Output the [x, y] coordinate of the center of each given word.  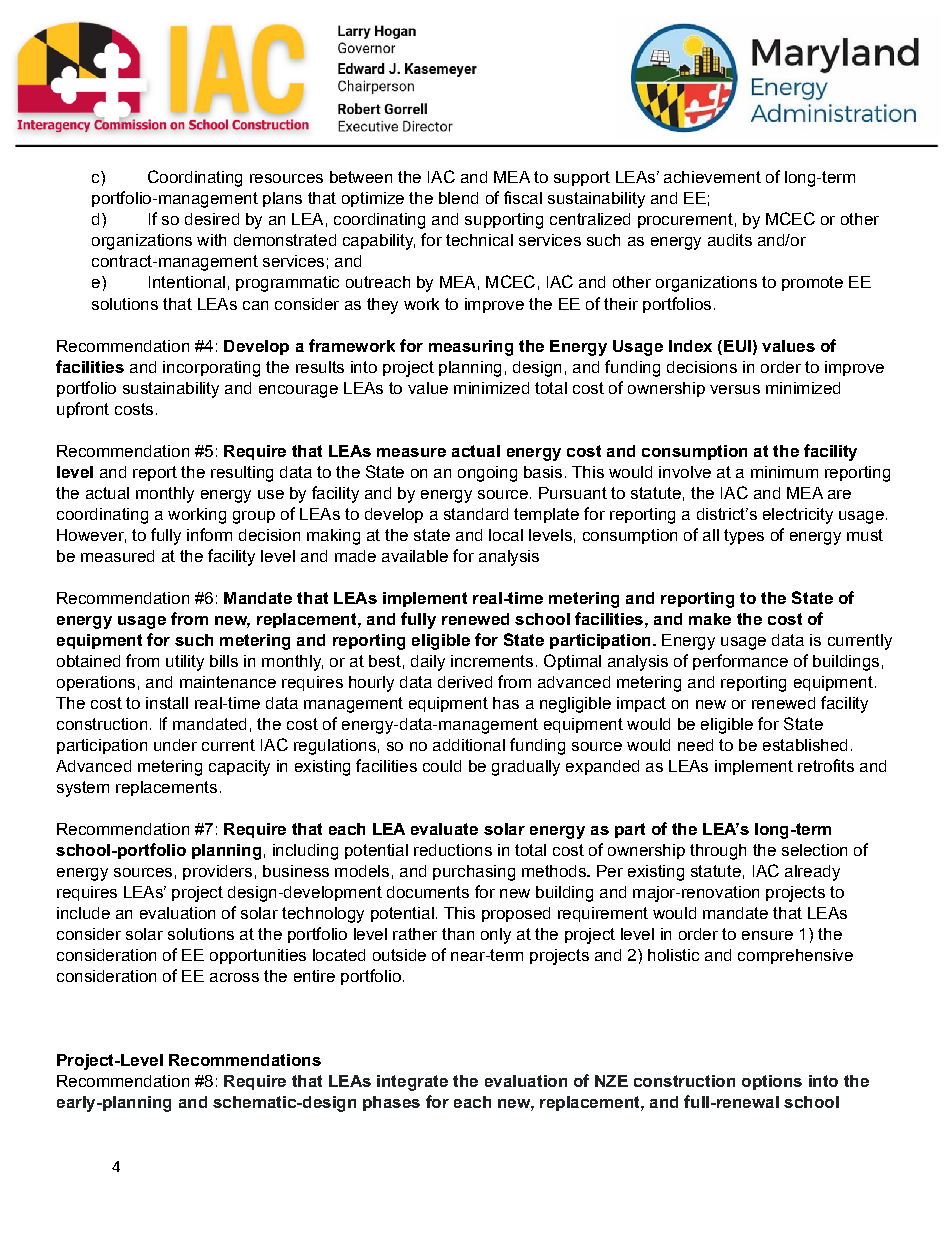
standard [476, 514]
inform [209, 534]
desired [212, 219]
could [442, 766]
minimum [784, 472]
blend [458, 198]
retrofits [826, 765]
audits [730, 240]
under [175, 745]
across [234, 977]
